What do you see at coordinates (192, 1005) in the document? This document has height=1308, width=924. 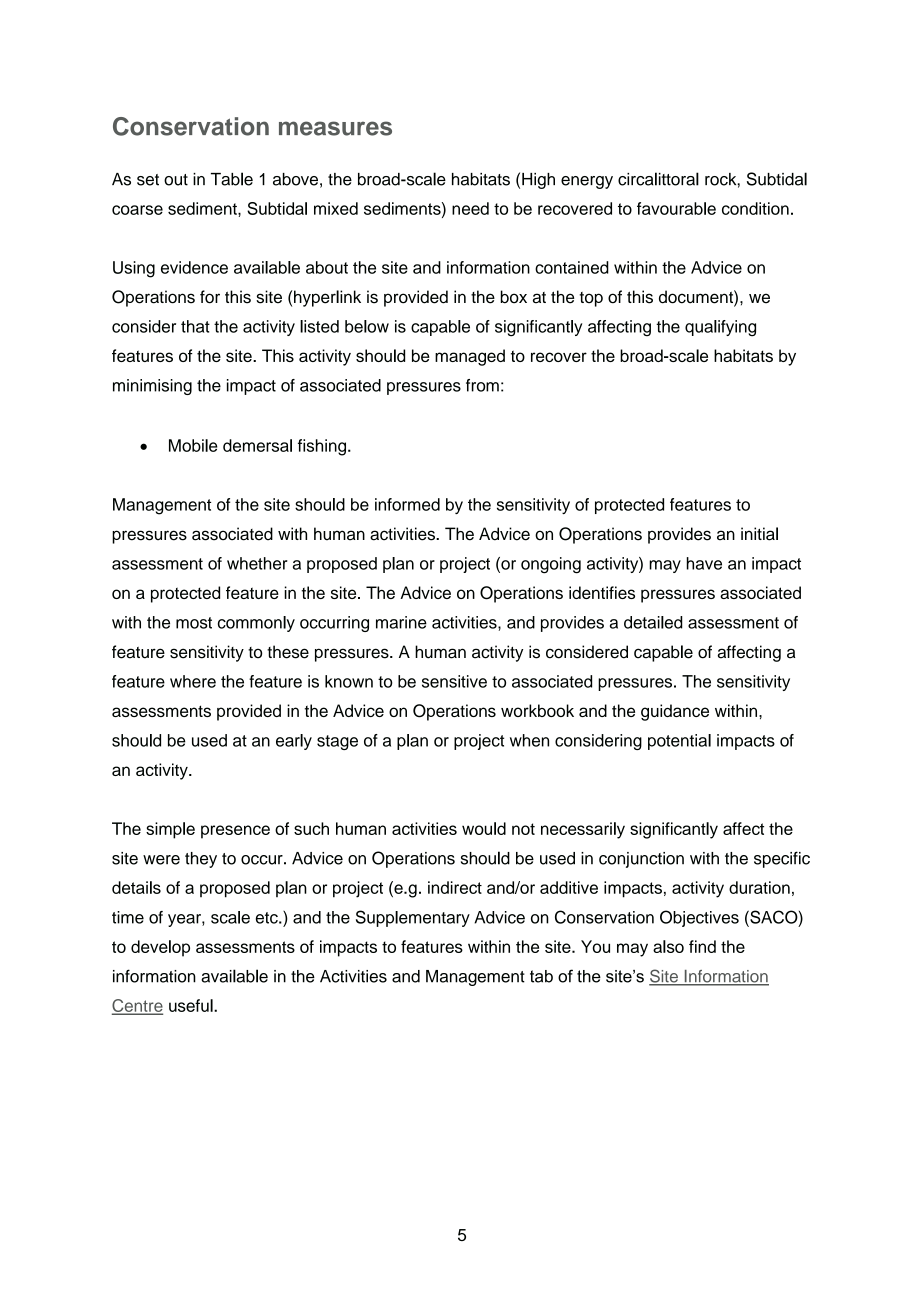 I see `useful` at bounding box center [192, 1005].
